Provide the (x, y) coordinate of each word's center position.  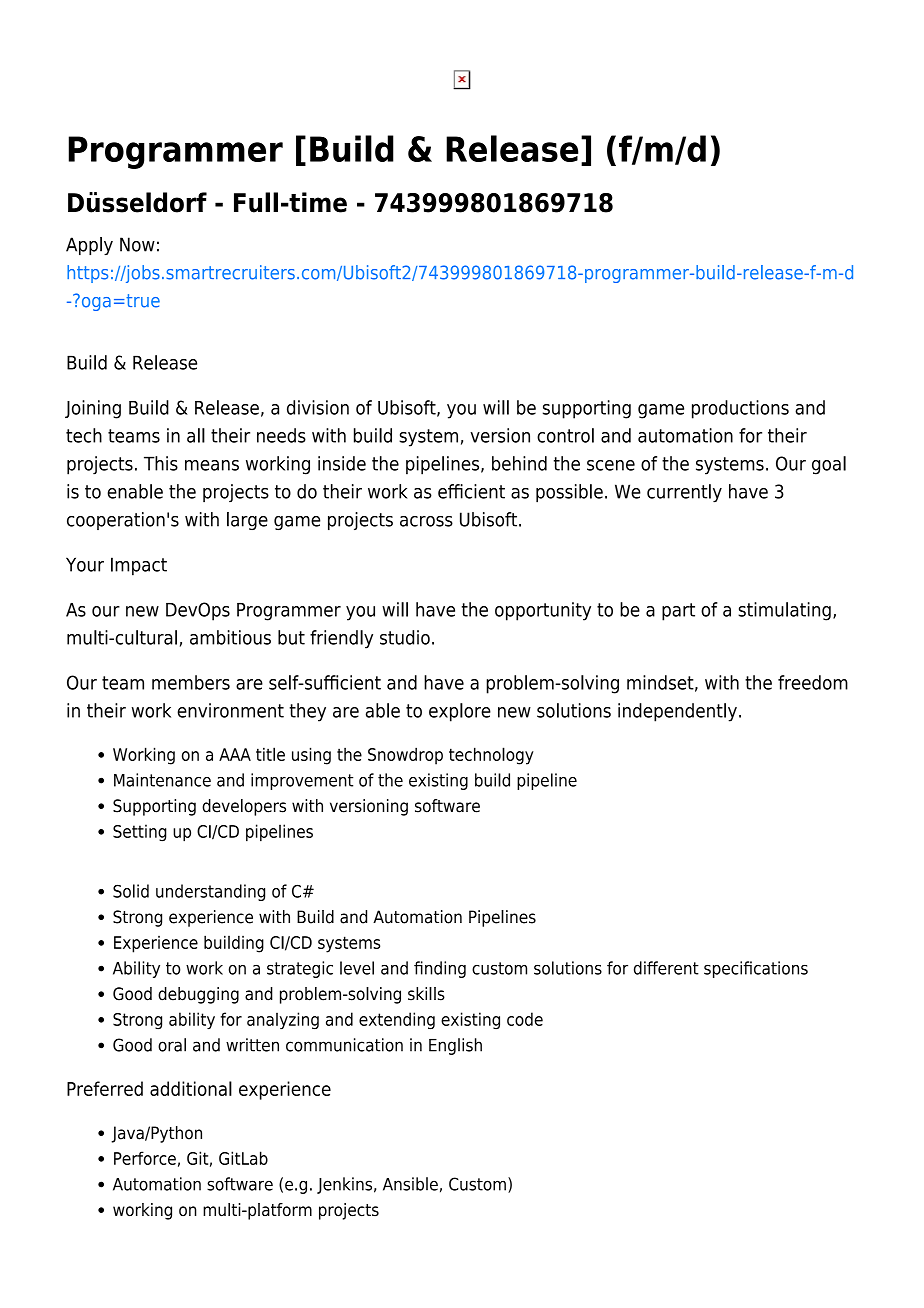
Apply (89, 246)
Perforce (145, 1158)
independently (677, 712)
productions (740, 409)
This (161, 463)
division (318, 407)
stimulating (784, 611)
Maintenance (162, 780)
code (525, 1019)
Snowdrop (405, 756)
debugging (198, 995)
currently (684, 493)
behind (519, 463)
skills (426, 994)
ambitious (230, 637)
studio (405, 637)
